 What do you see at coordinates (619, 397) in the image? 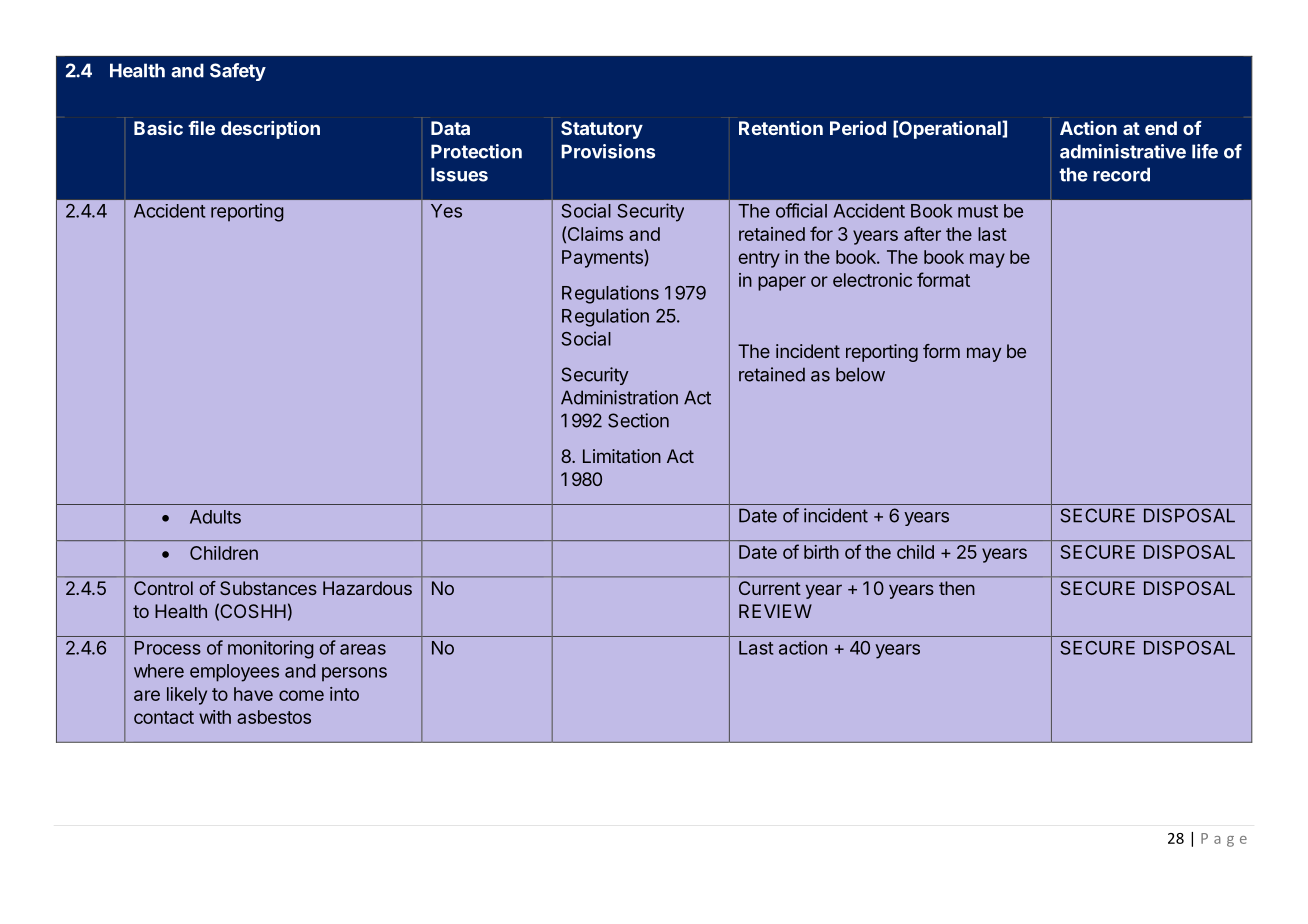
I see `Administration` at bounding box center [619, 397].
